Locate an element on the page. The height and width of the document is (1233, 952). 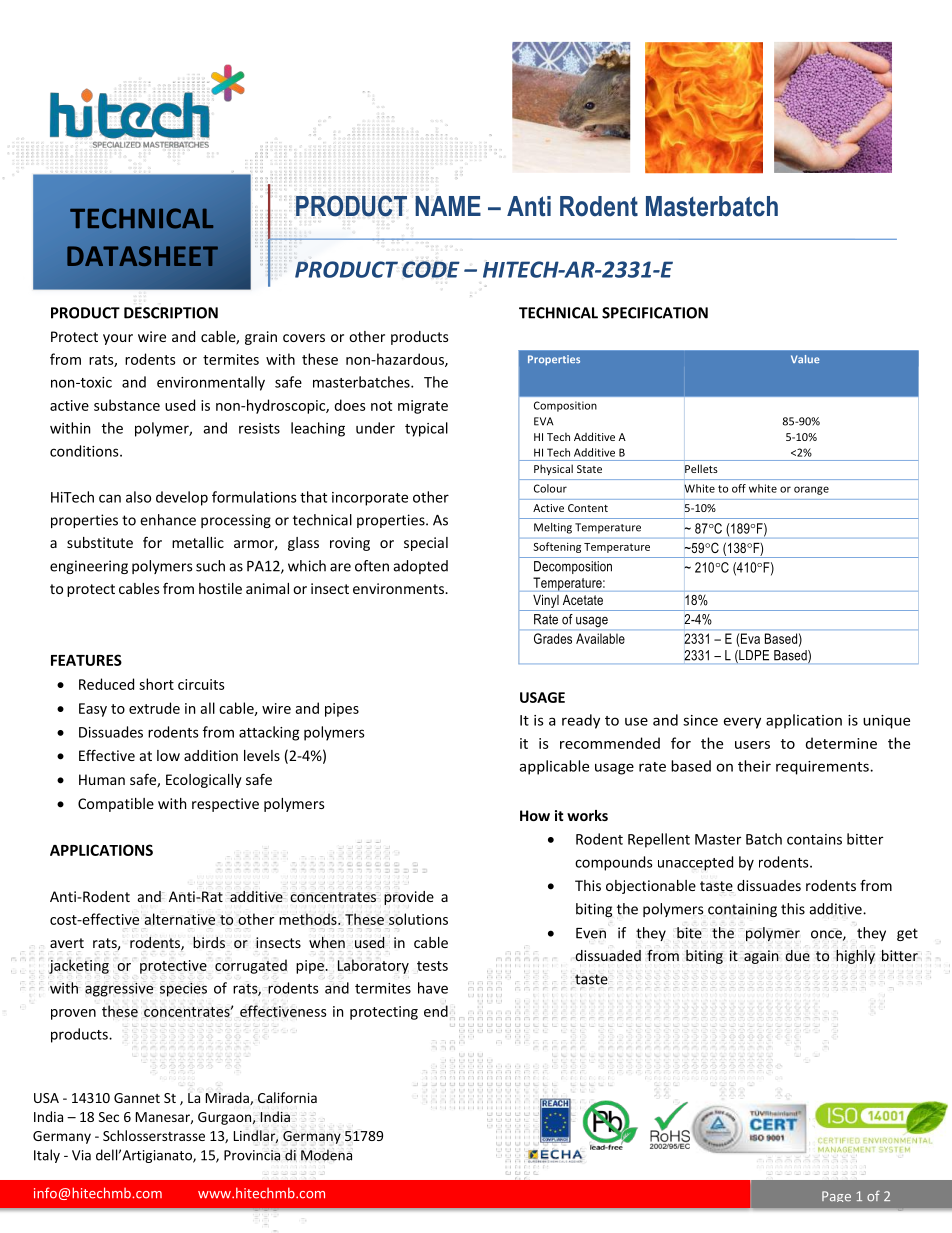
Modena is located at coordinates (326, 1155).
